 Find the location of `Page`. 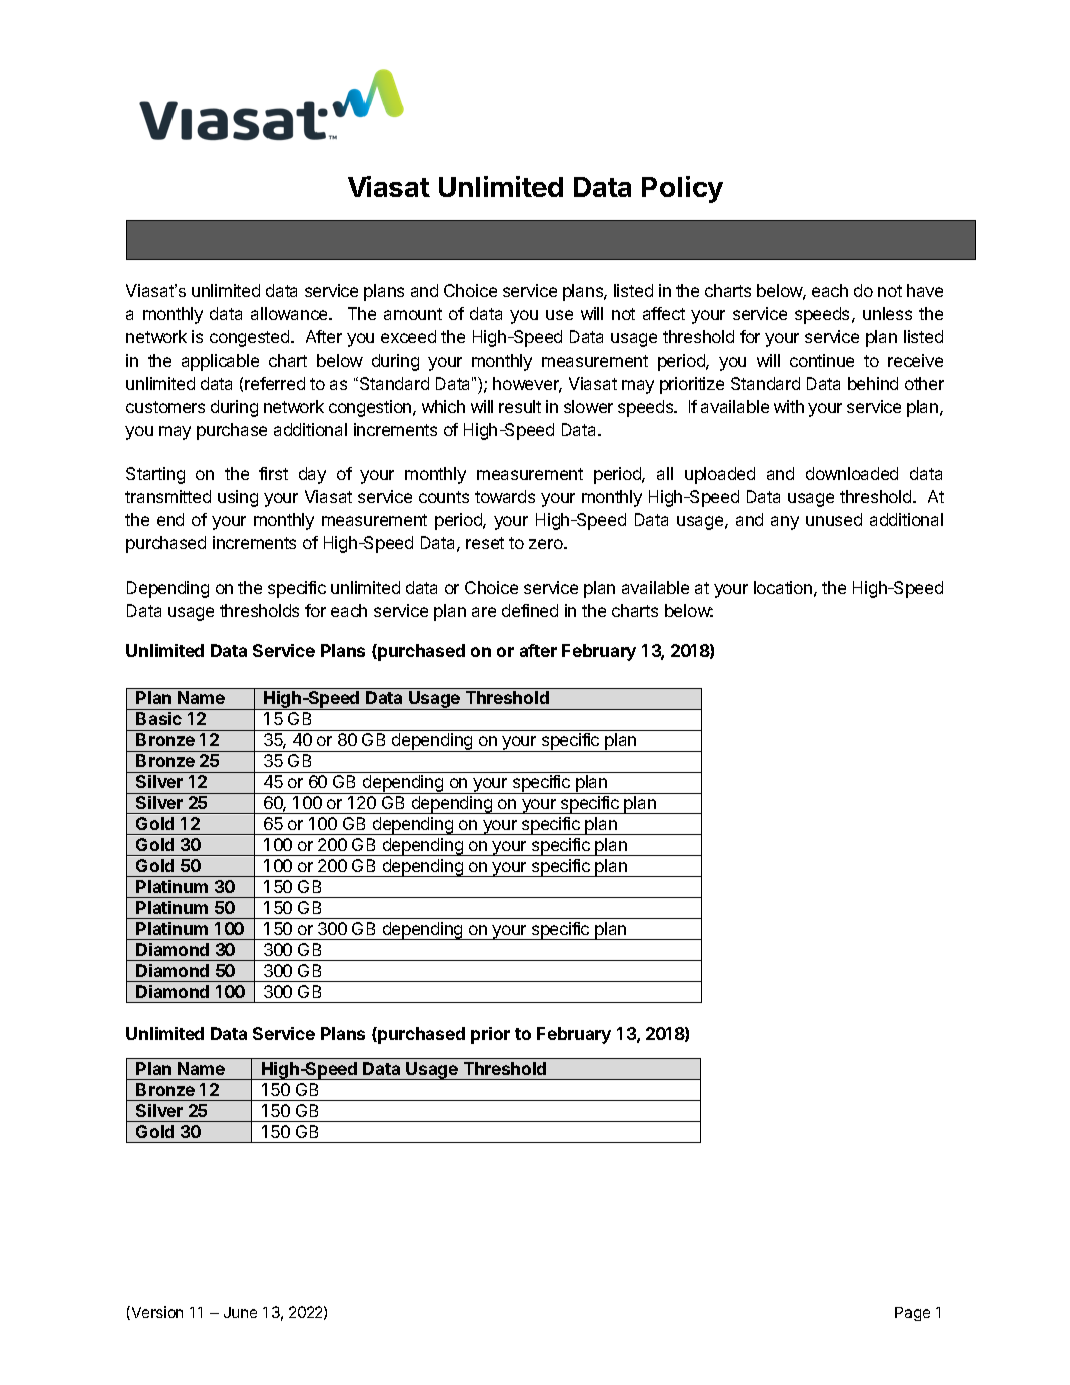

Page is located at coordinates (912, 1314).
